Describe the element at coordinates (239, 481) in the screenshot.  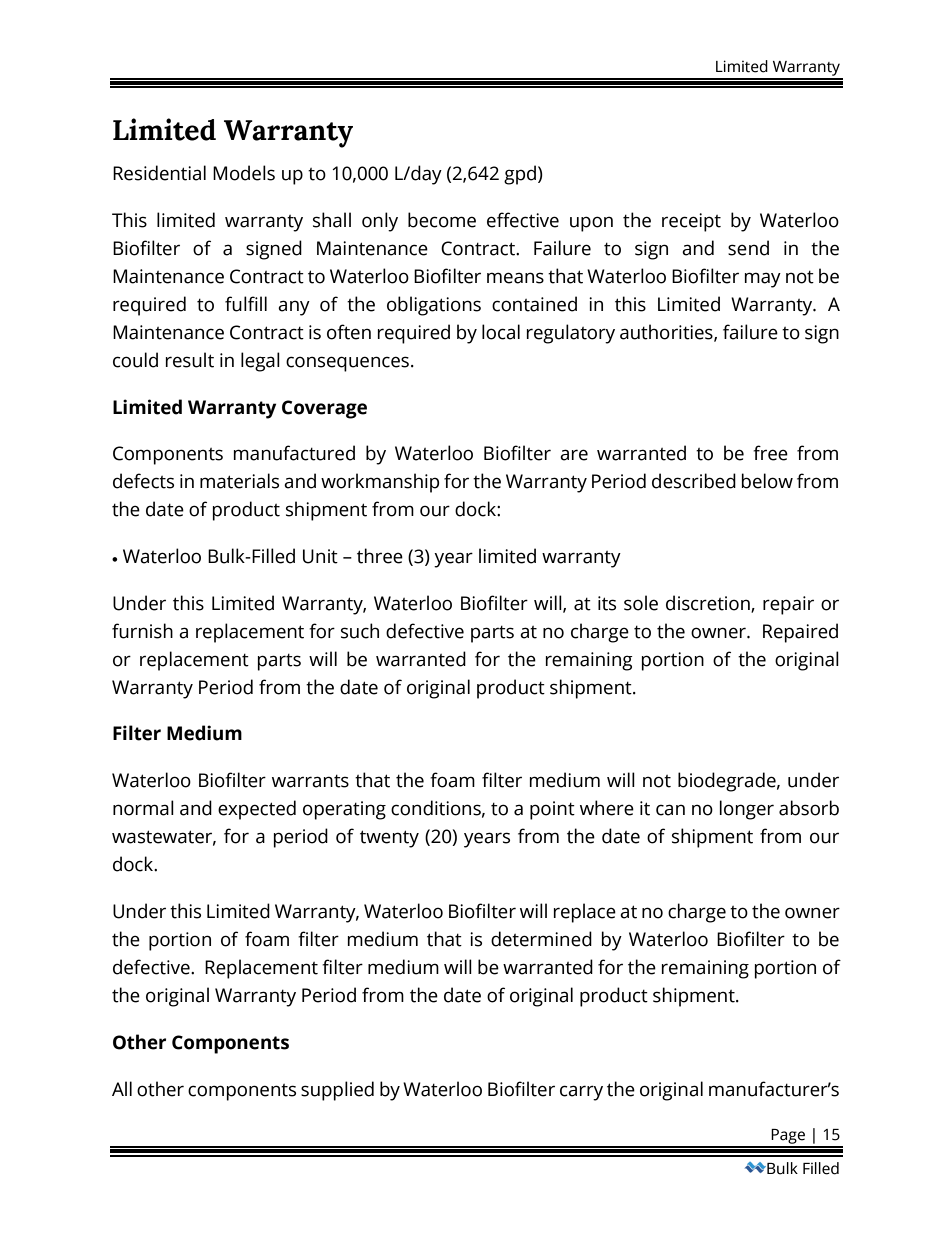
I see `materials` at that location.
